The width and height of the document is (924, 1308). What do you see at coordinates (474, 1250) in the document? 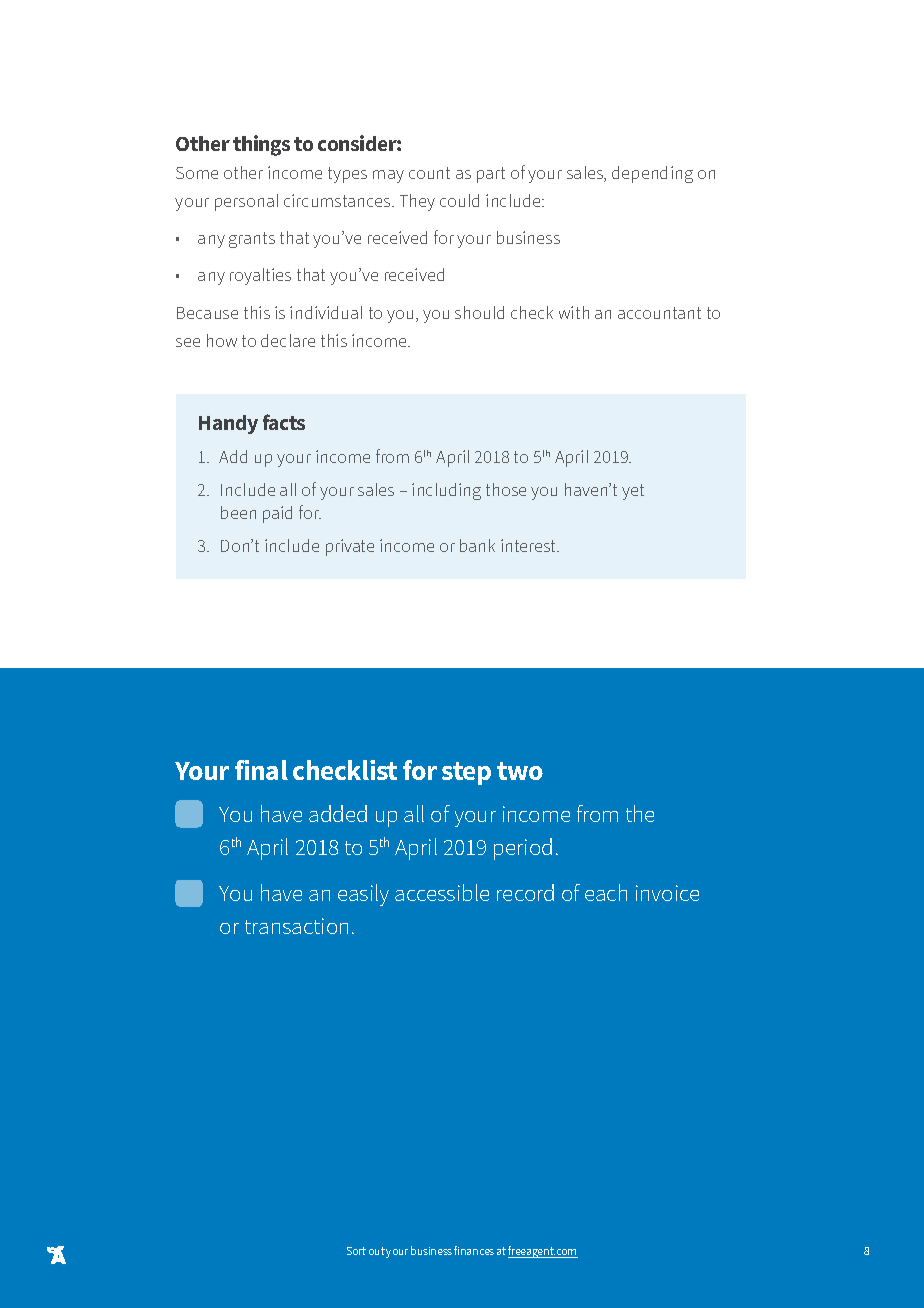
I see `finances` at bounding box center [474, 1250].
